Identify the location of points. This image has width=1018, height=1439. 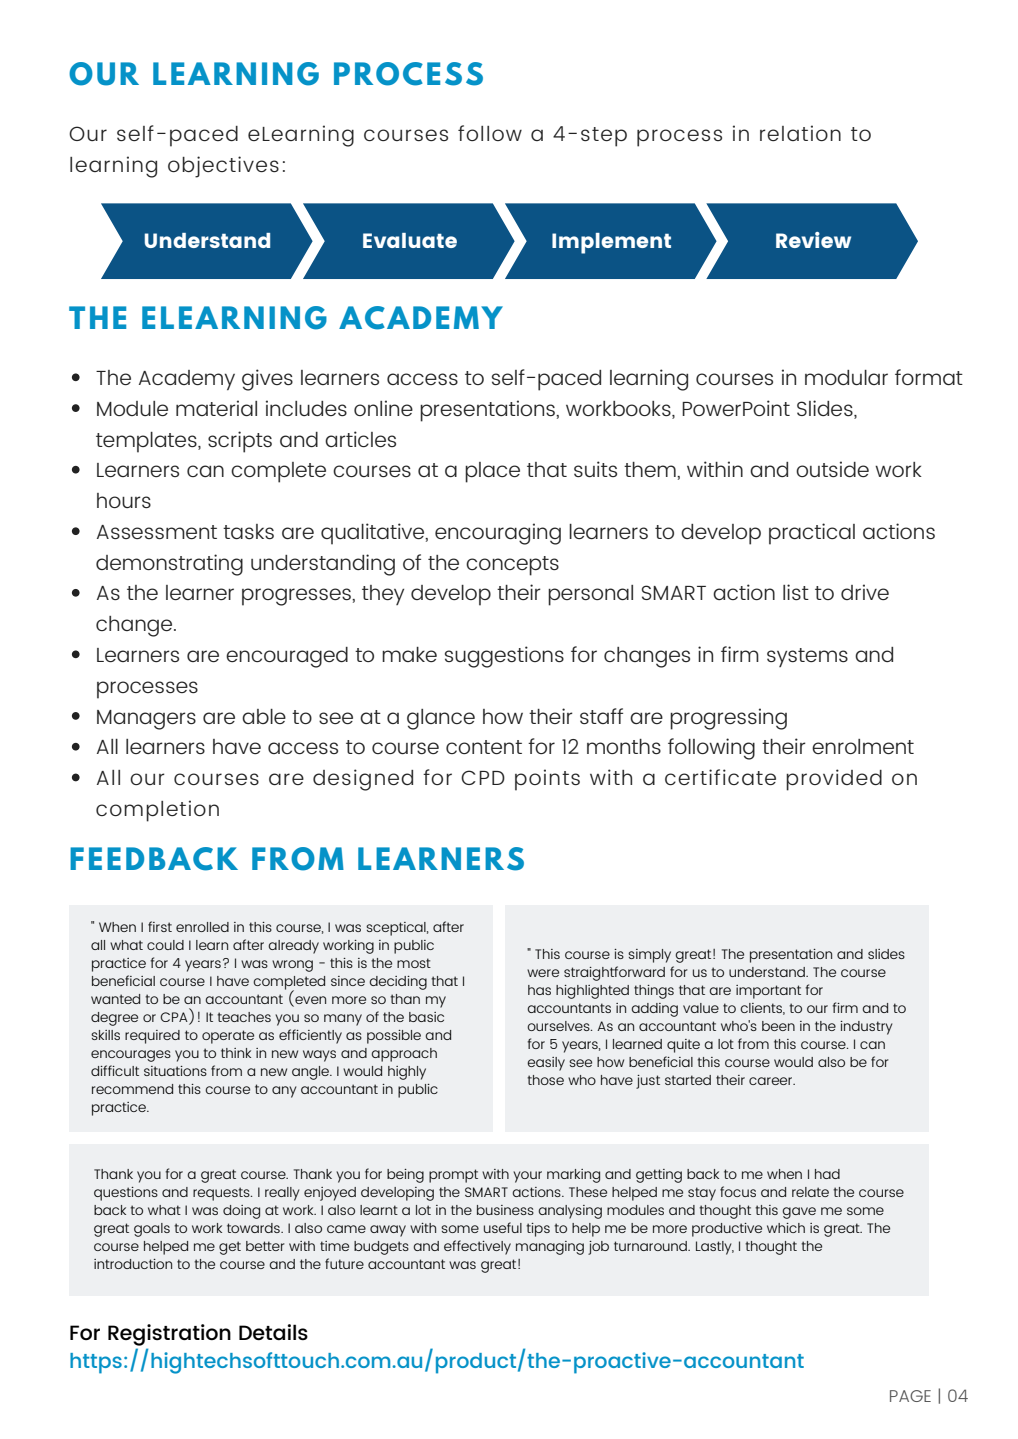
(547, 780).
